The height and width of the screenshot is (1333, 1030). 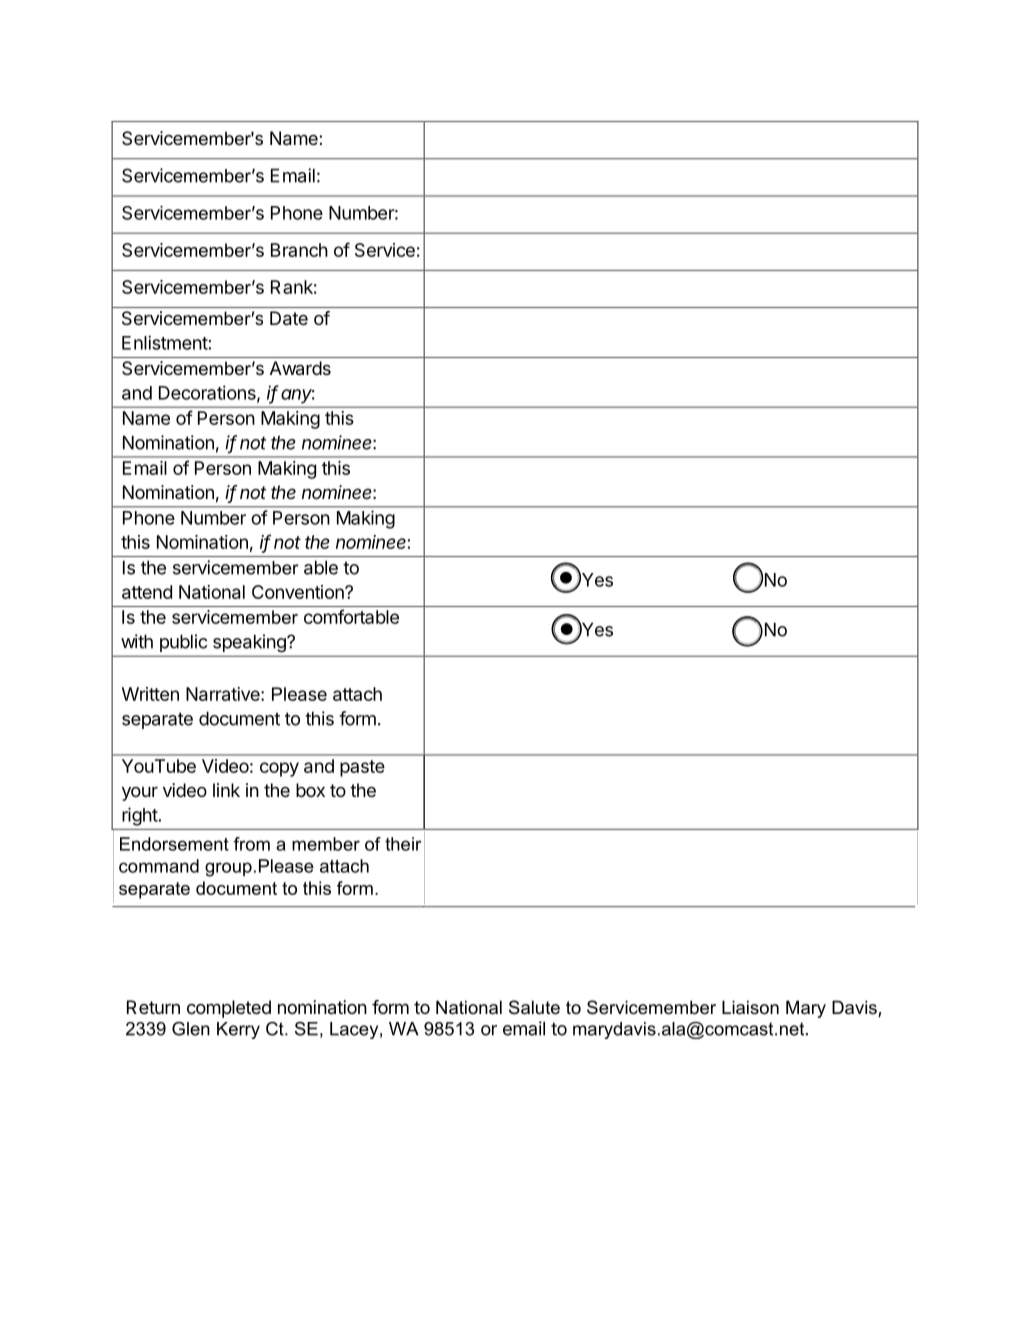 What do you see at coordinates (183, 643) in the screenshot?
I see `public` at bounding box center [183, 643].
